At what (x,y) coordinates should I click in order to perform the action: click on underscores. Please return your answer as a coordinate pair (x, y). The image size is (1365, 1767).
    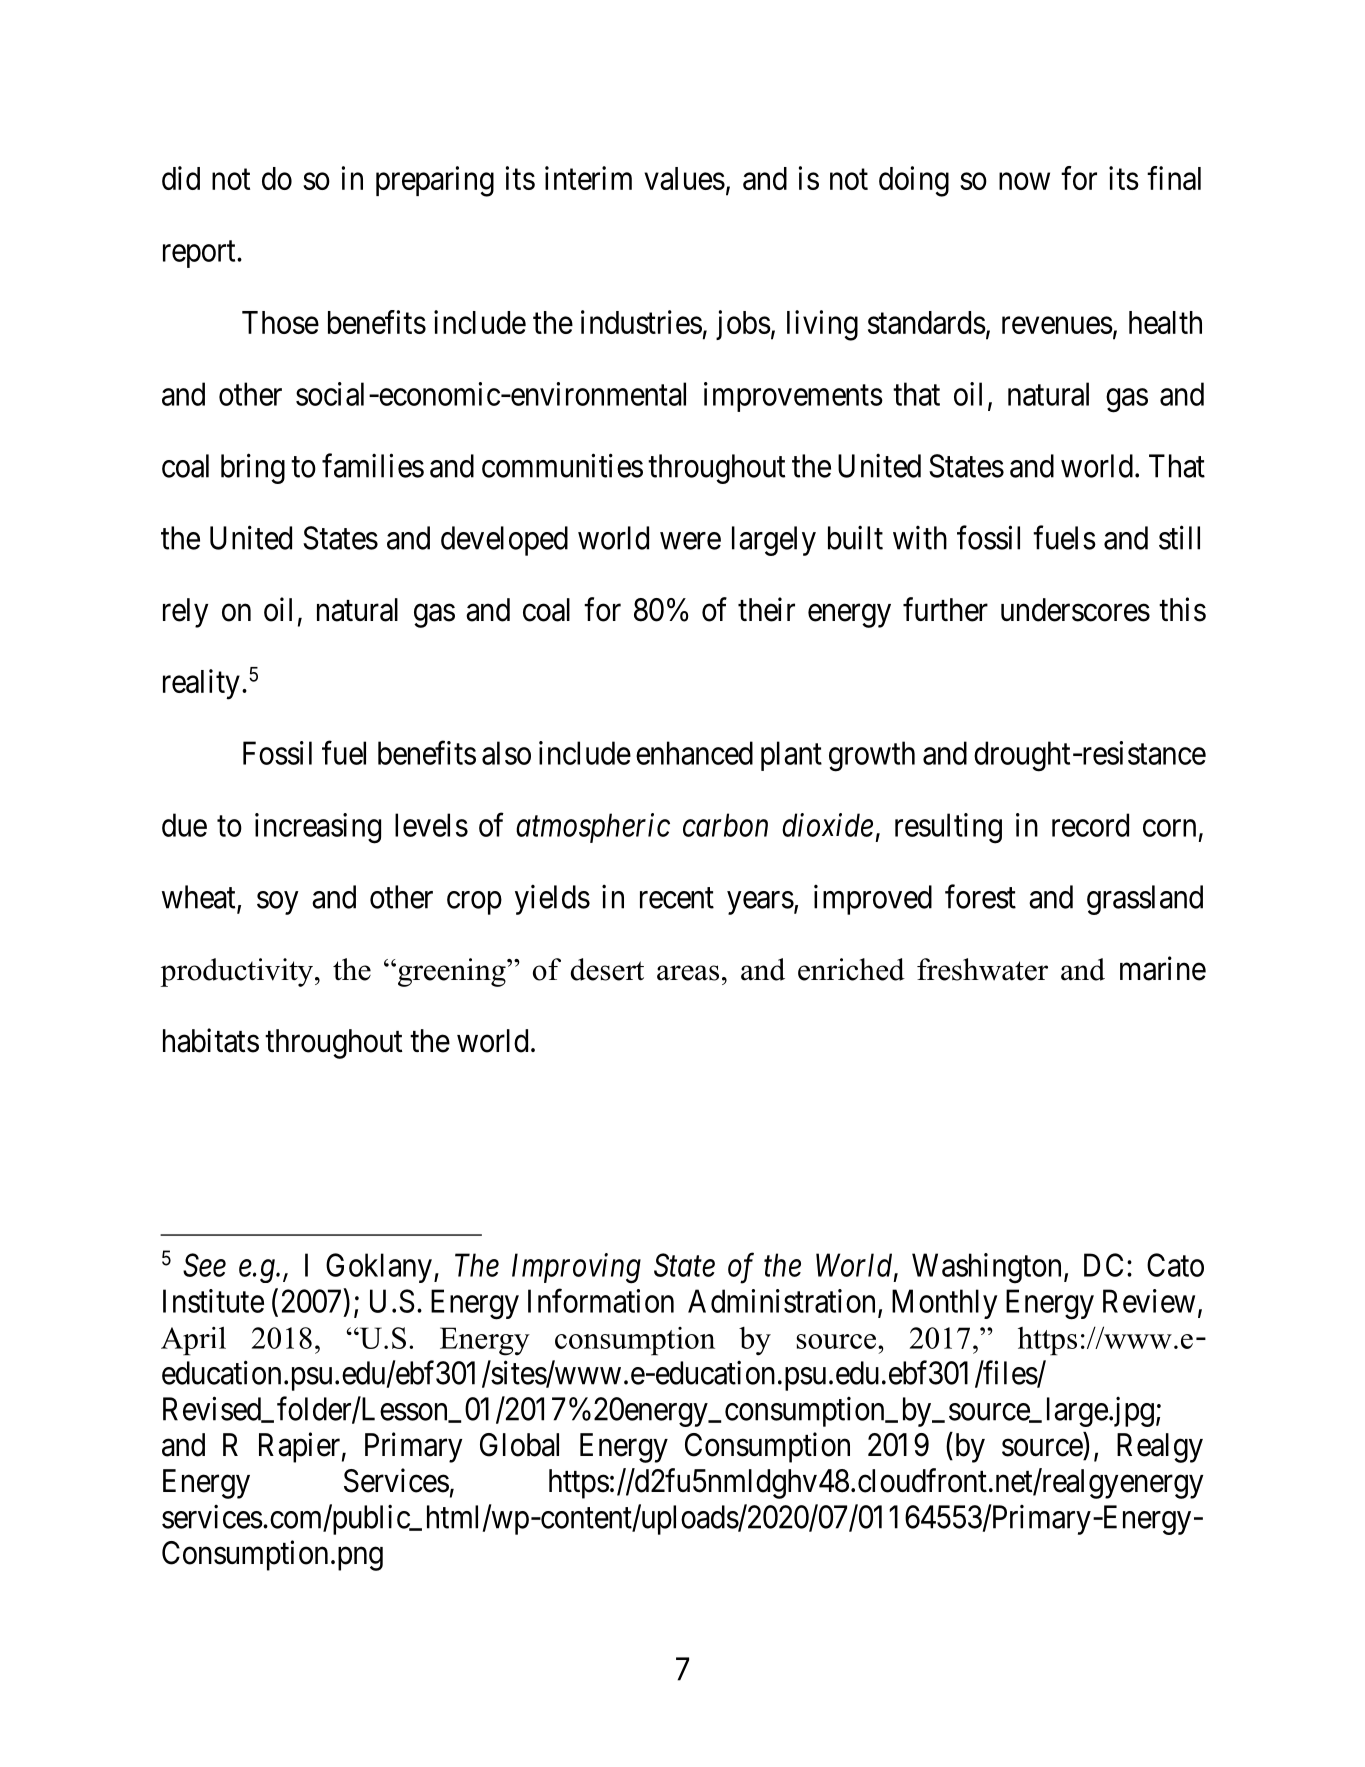
    Looking at the image, I should click on (1075, 610).
